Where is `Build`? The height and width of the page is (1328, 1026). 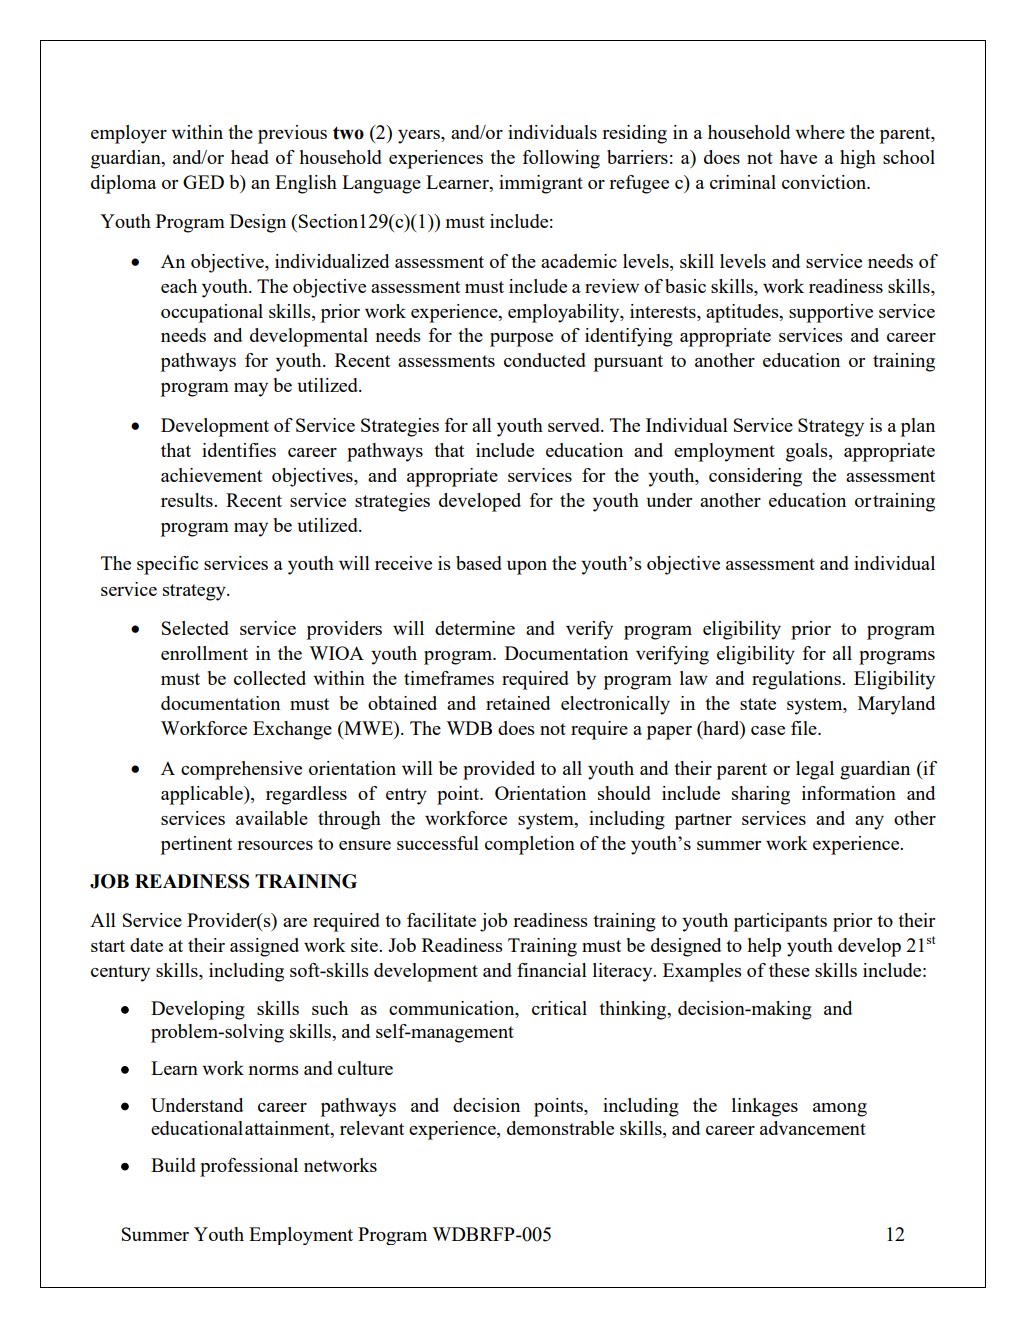 Build is located at coordinates (173, 1165).
